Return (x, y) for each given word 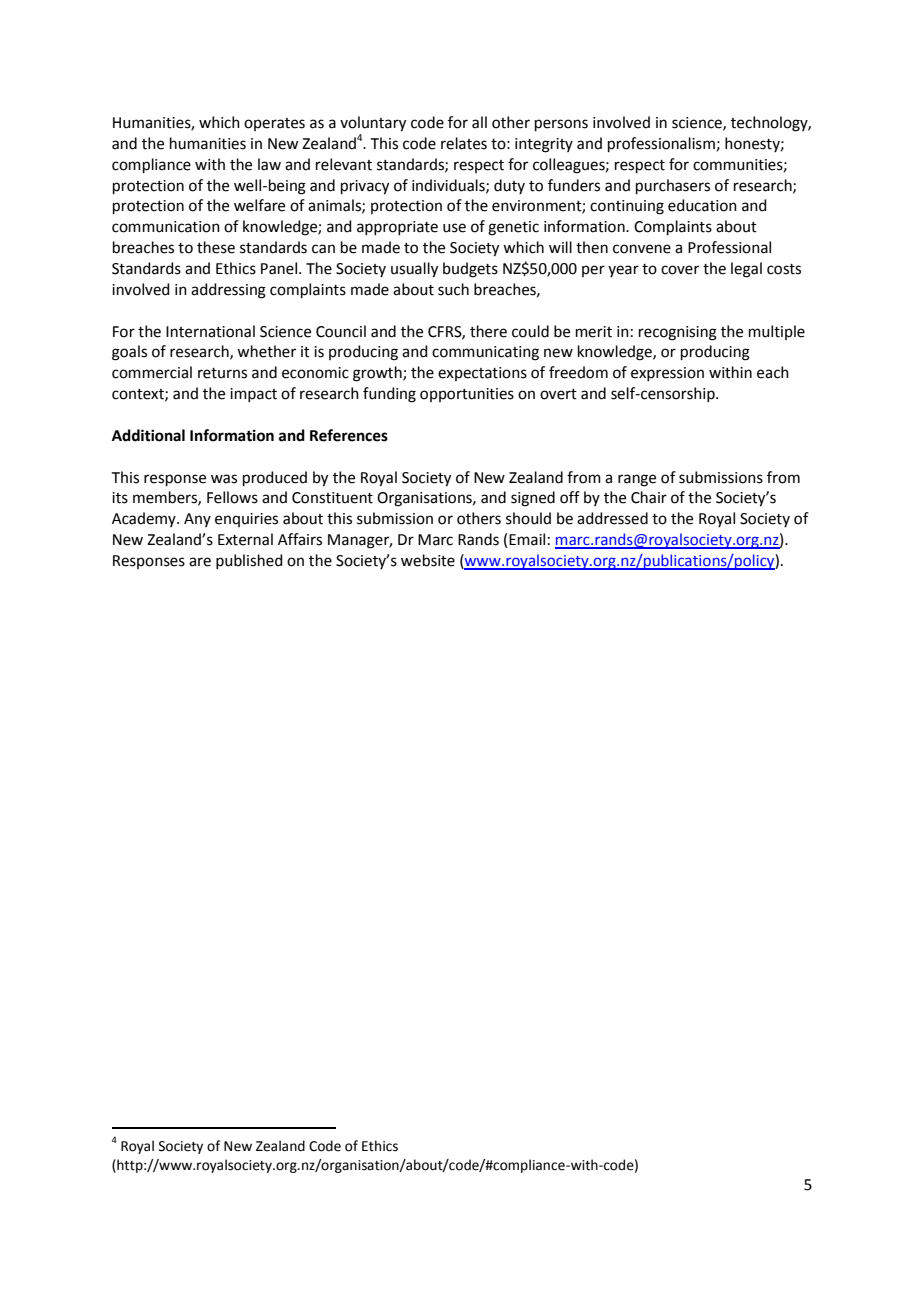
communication (166, 227)
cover (680, 270)
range (637, 480)
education (702, 205)
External (245, 539)
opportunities (467, 395)
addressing (228, 291)
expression (667, 374)
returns (222, 373)
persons (561, 125)
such (453, 289)
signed (533, 499)
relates (464, 143)
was (224, 479)
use (454, 228)
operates (274, 124)
